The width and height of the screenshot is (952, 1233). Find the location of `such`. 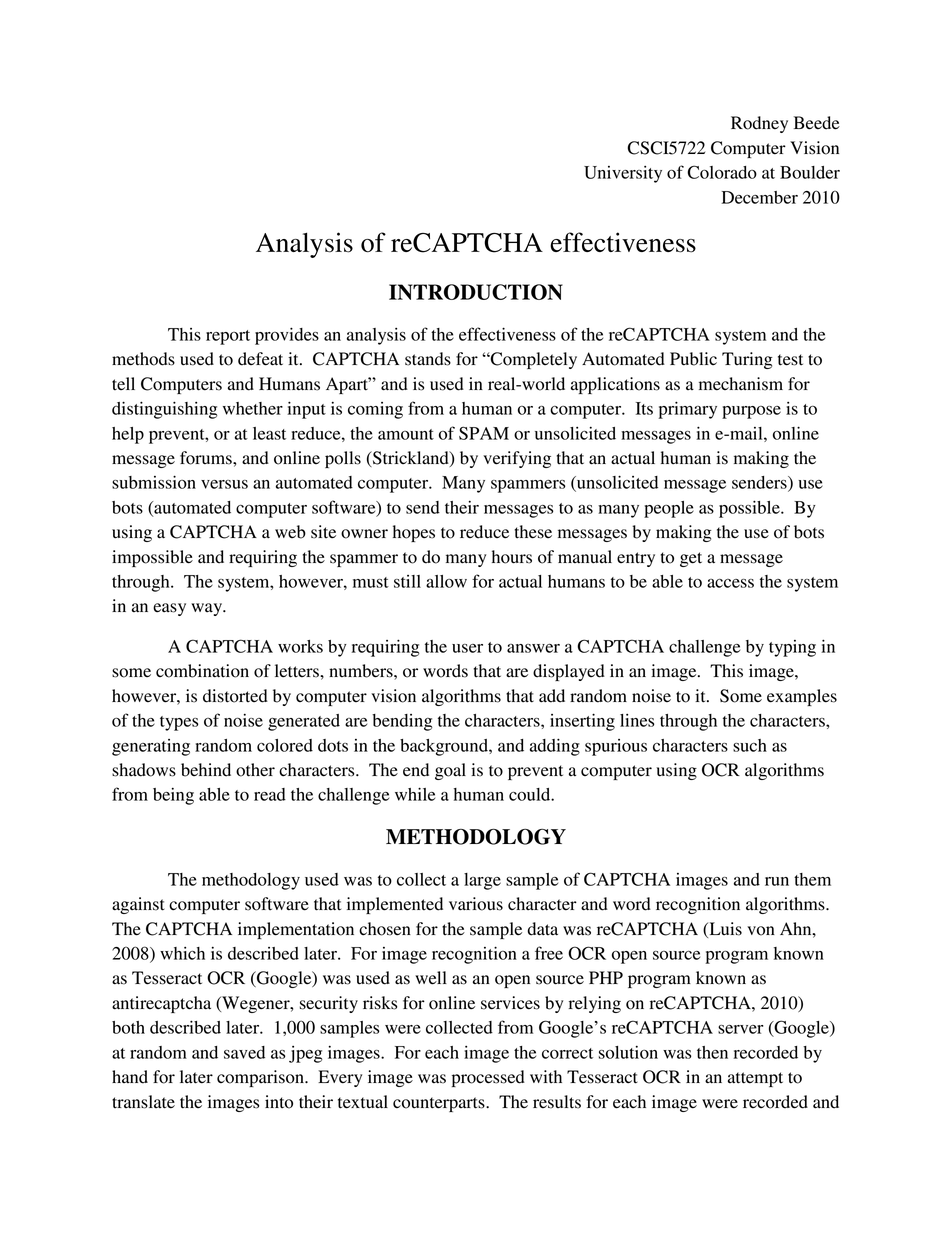

such is located at coordinates (750, 745).
